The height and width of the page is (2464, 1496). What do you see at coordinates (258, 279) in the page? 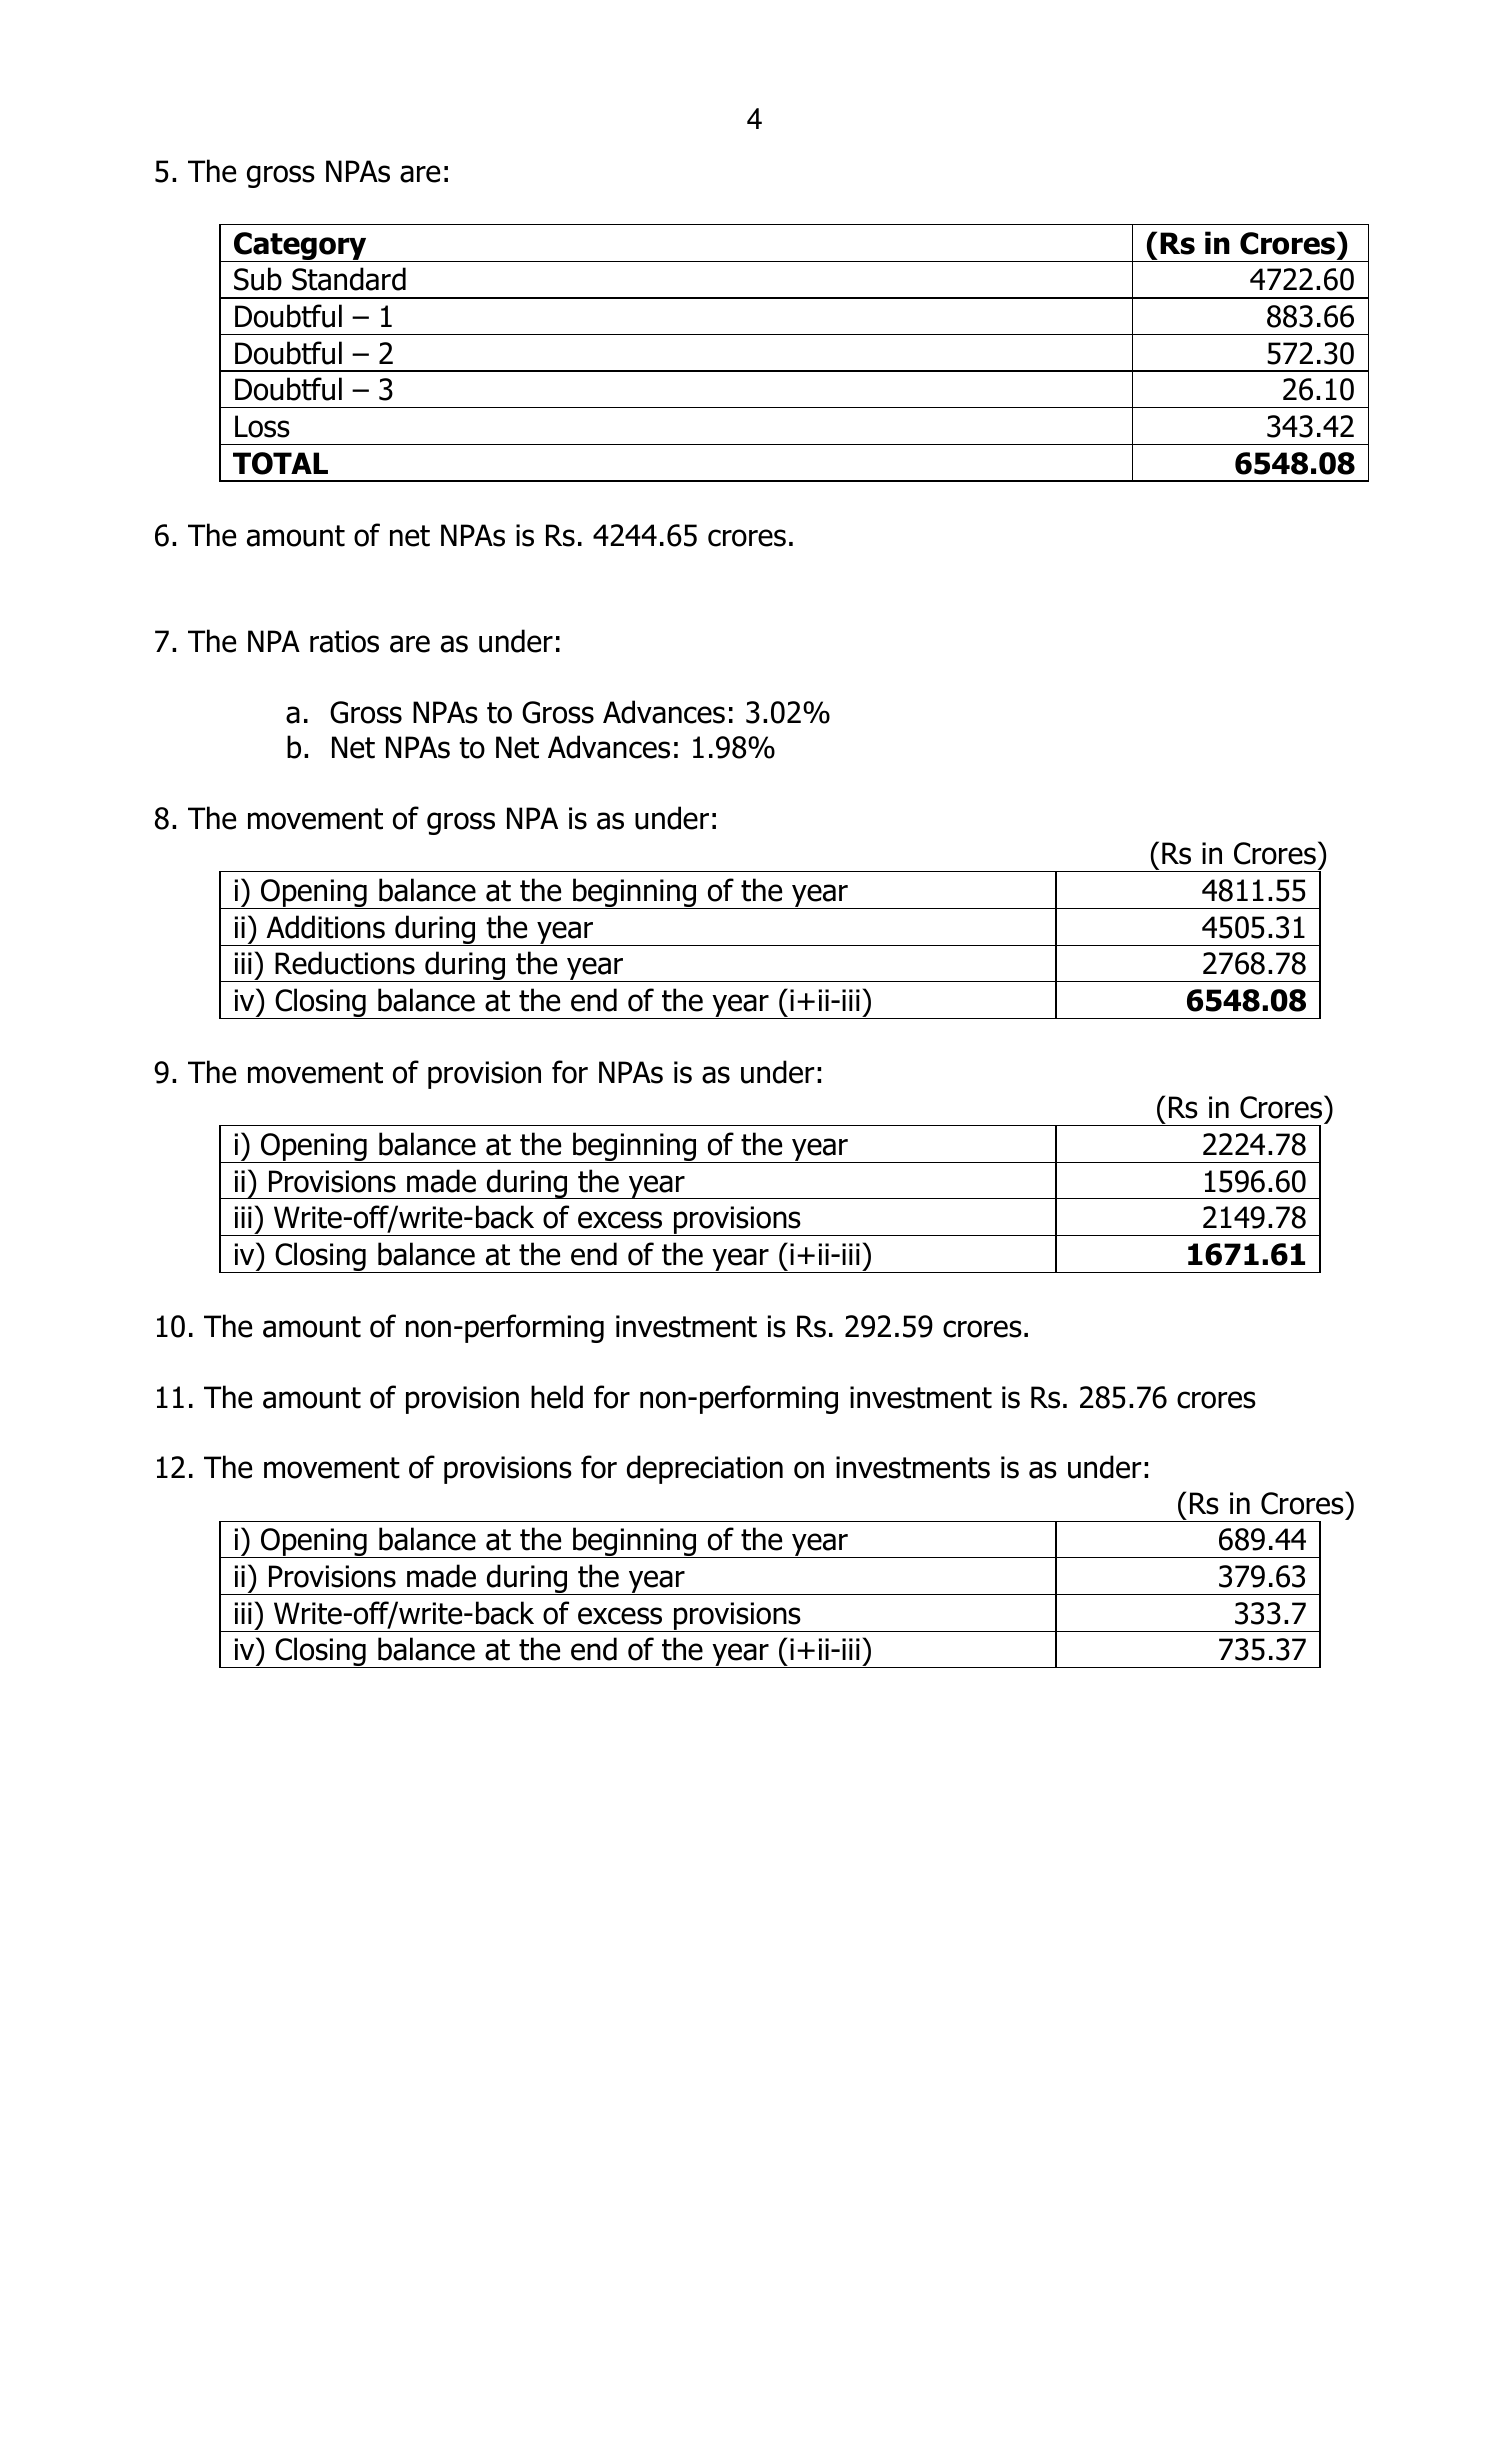
I see `Sub` at bounding box center [258, 279].
